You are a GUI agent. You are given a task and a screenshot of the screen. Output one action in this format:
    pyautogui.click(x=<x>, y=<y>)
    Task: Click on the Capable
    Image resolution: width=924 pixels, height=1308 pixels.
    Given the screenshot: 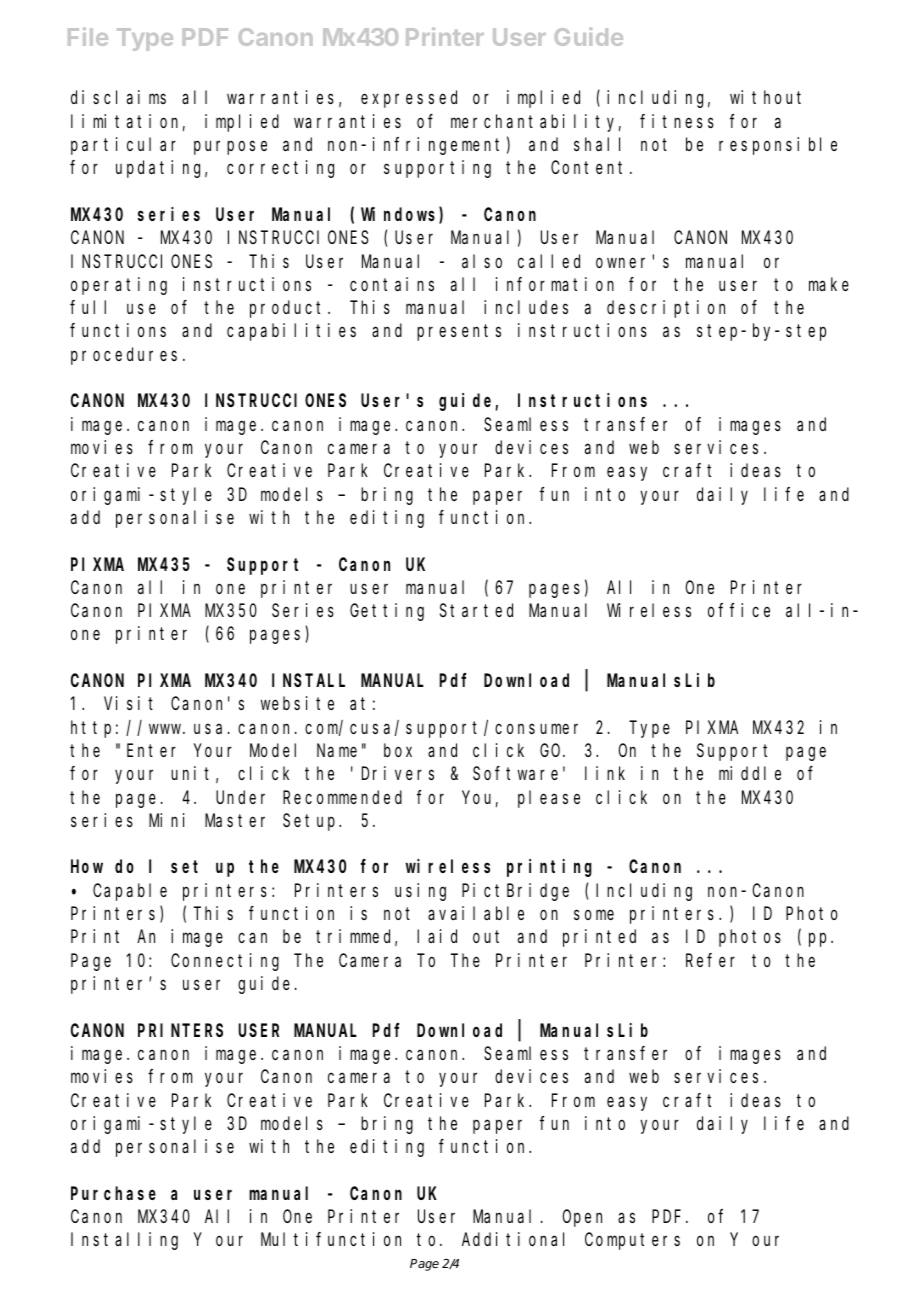 What is the action you would take?
    pyautogui.click(x=130, y=892)
